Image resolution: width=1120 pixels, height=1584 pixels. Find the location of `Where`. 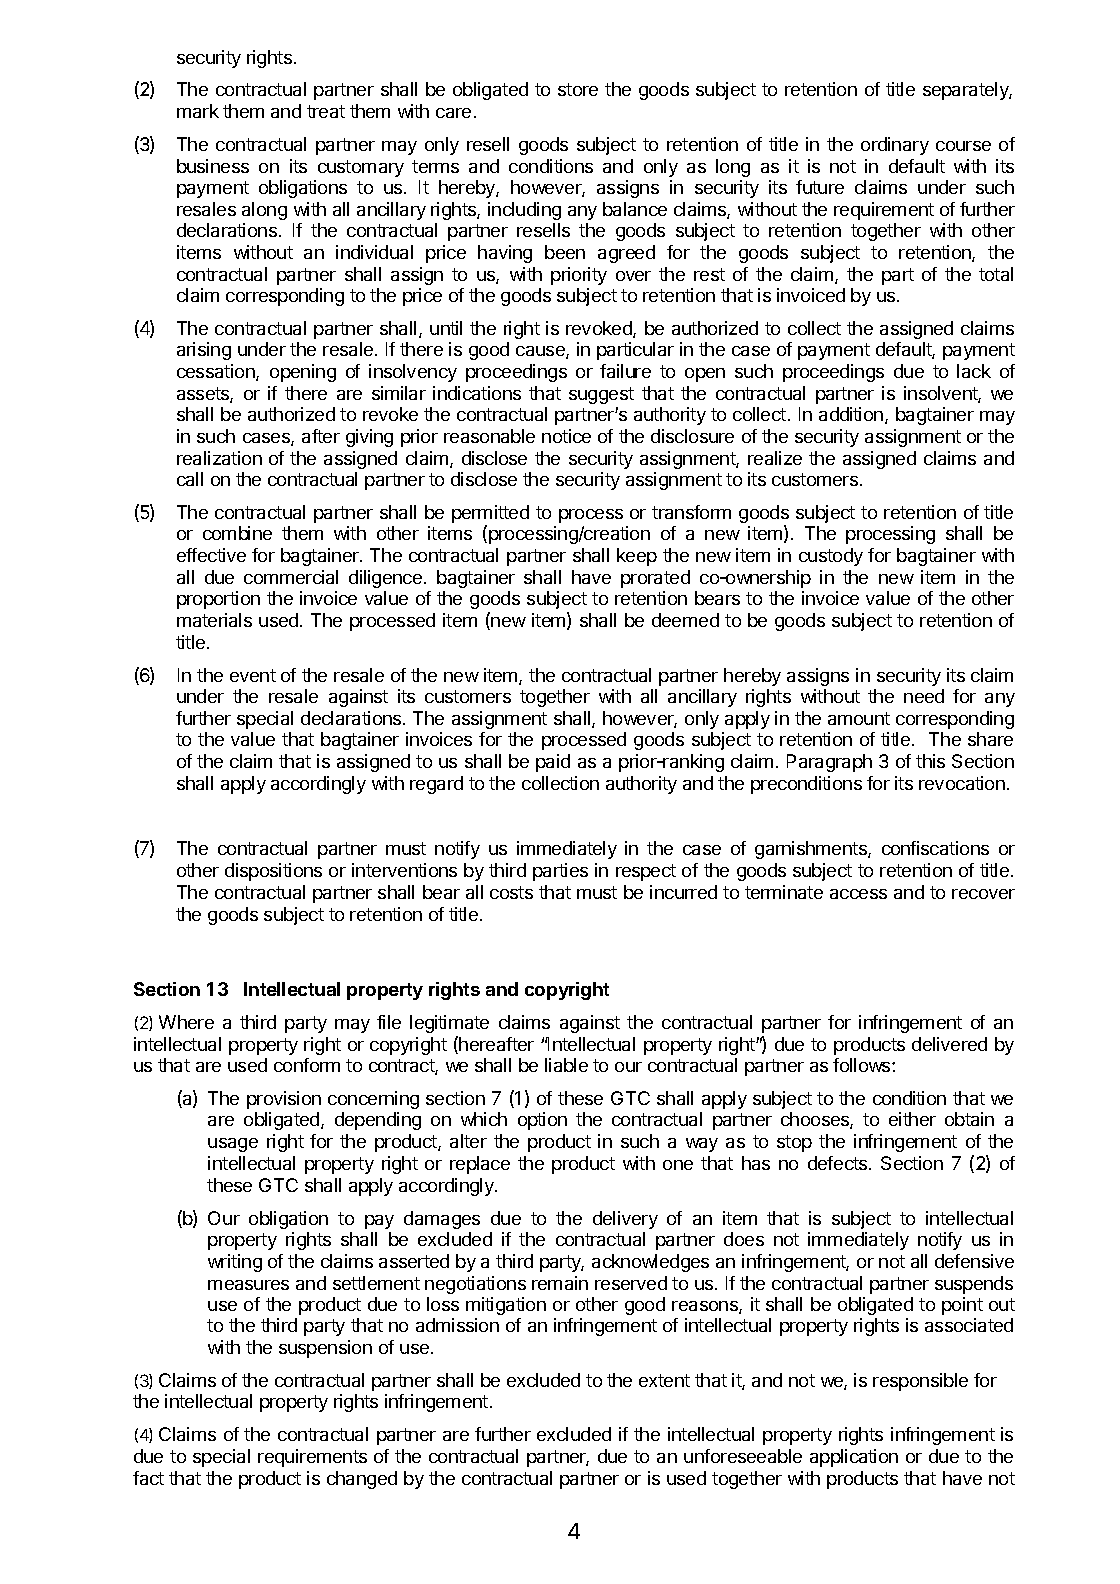

Where is located at coordinates (186, 1022).
